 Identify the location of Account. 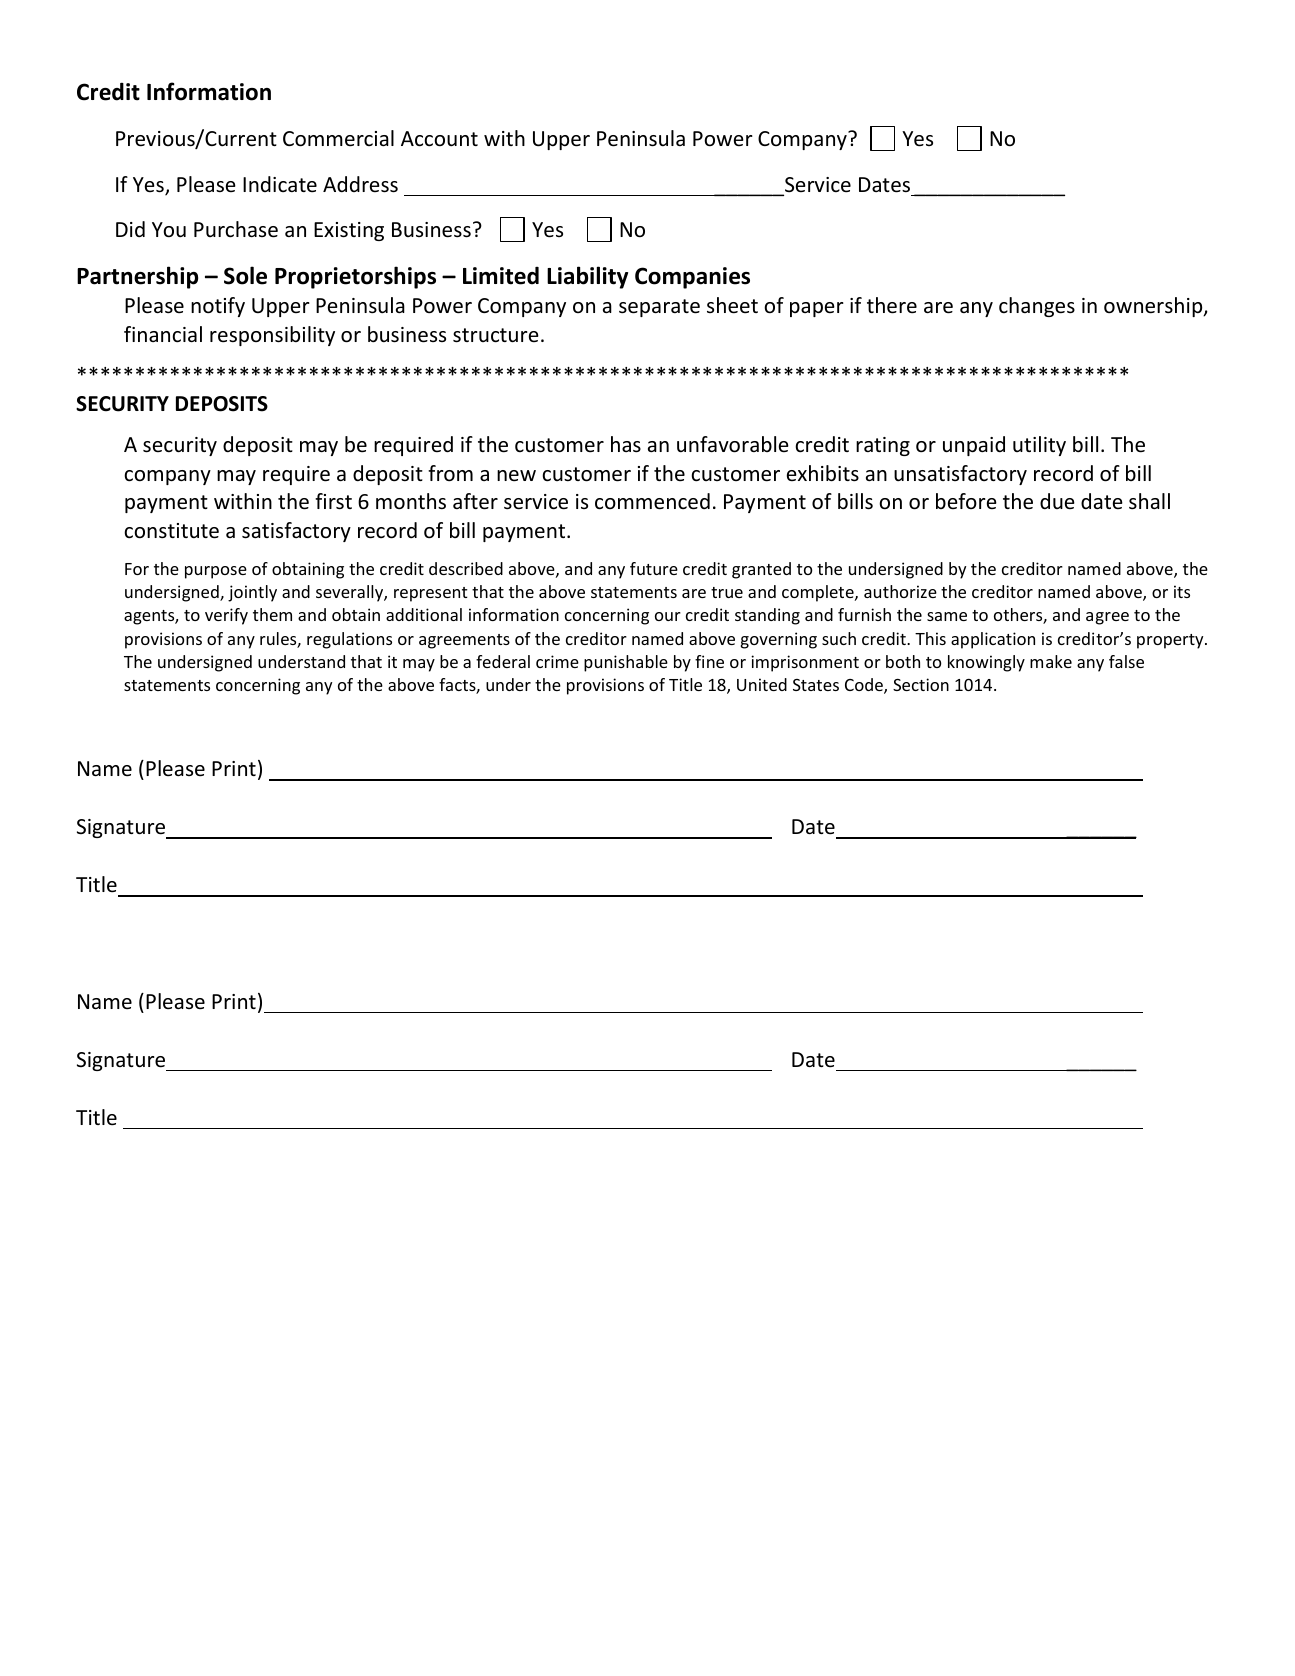
(439, 139).
